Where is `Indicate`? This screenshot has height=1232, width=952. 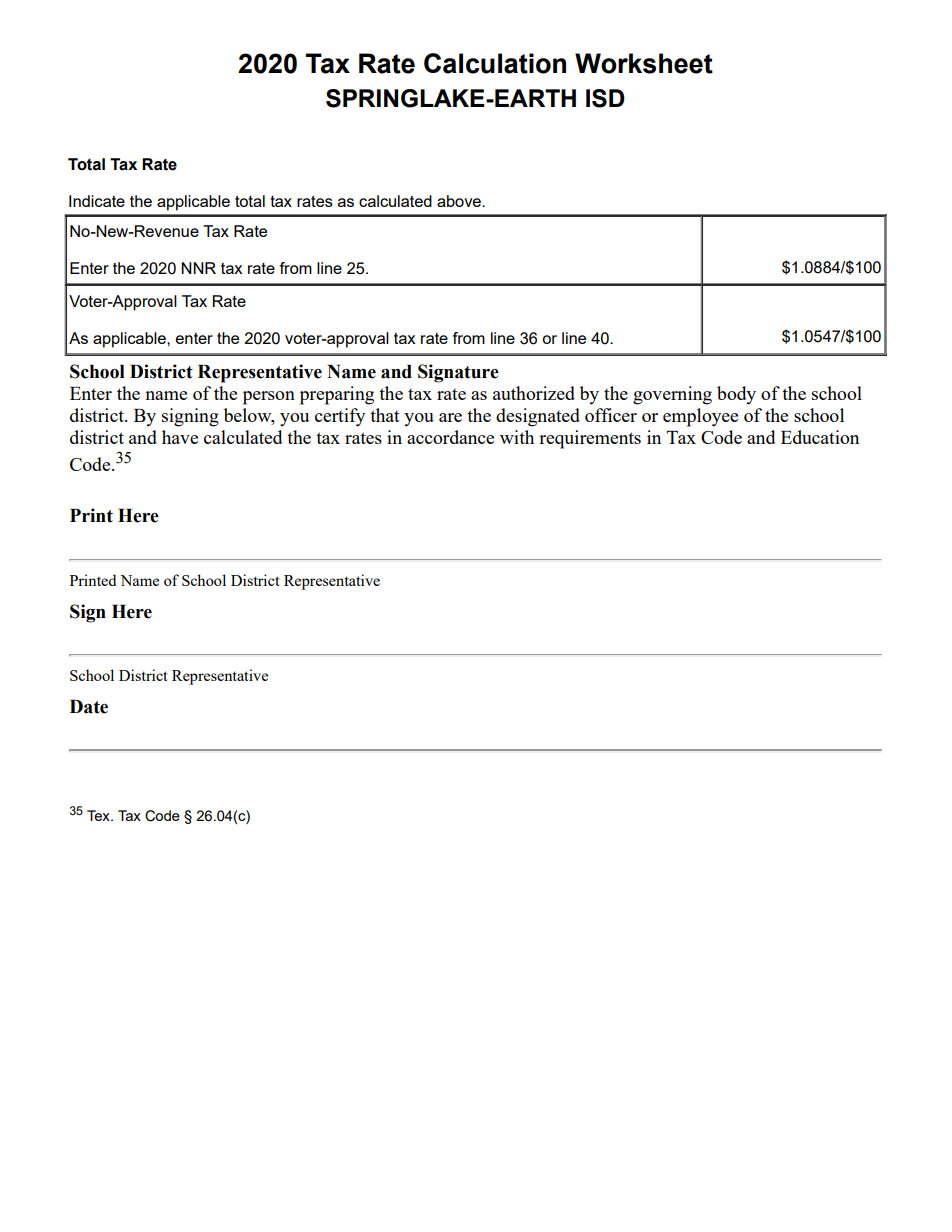 Indicate is located at coordinates (97, 201).
